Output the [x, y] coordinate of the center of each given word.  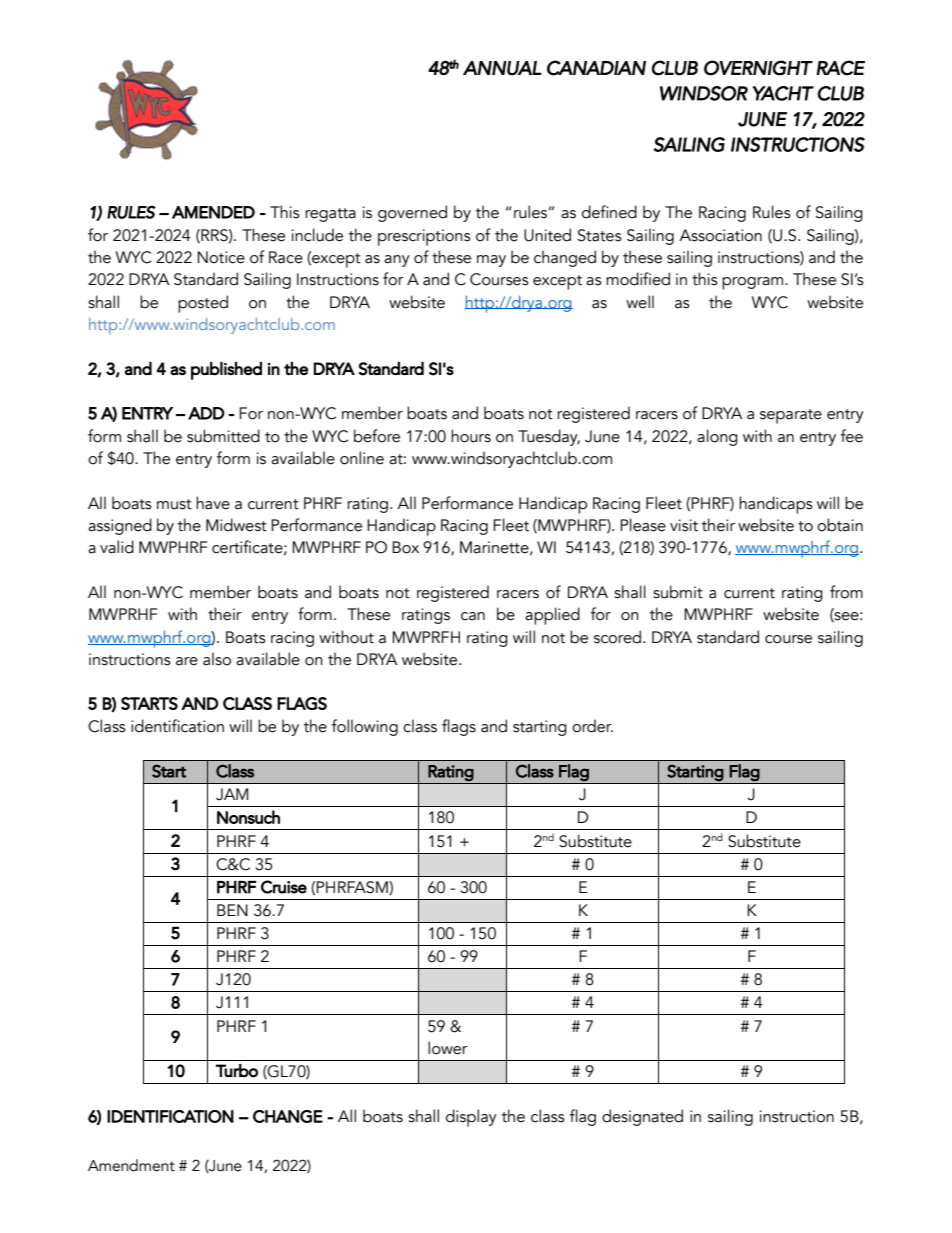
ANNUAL [502, 68]
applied [552, 616]
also [217, 659]
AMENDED [213, 212]
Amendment [131, 1165]
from [846, 592]
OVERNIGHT [758, 68]
